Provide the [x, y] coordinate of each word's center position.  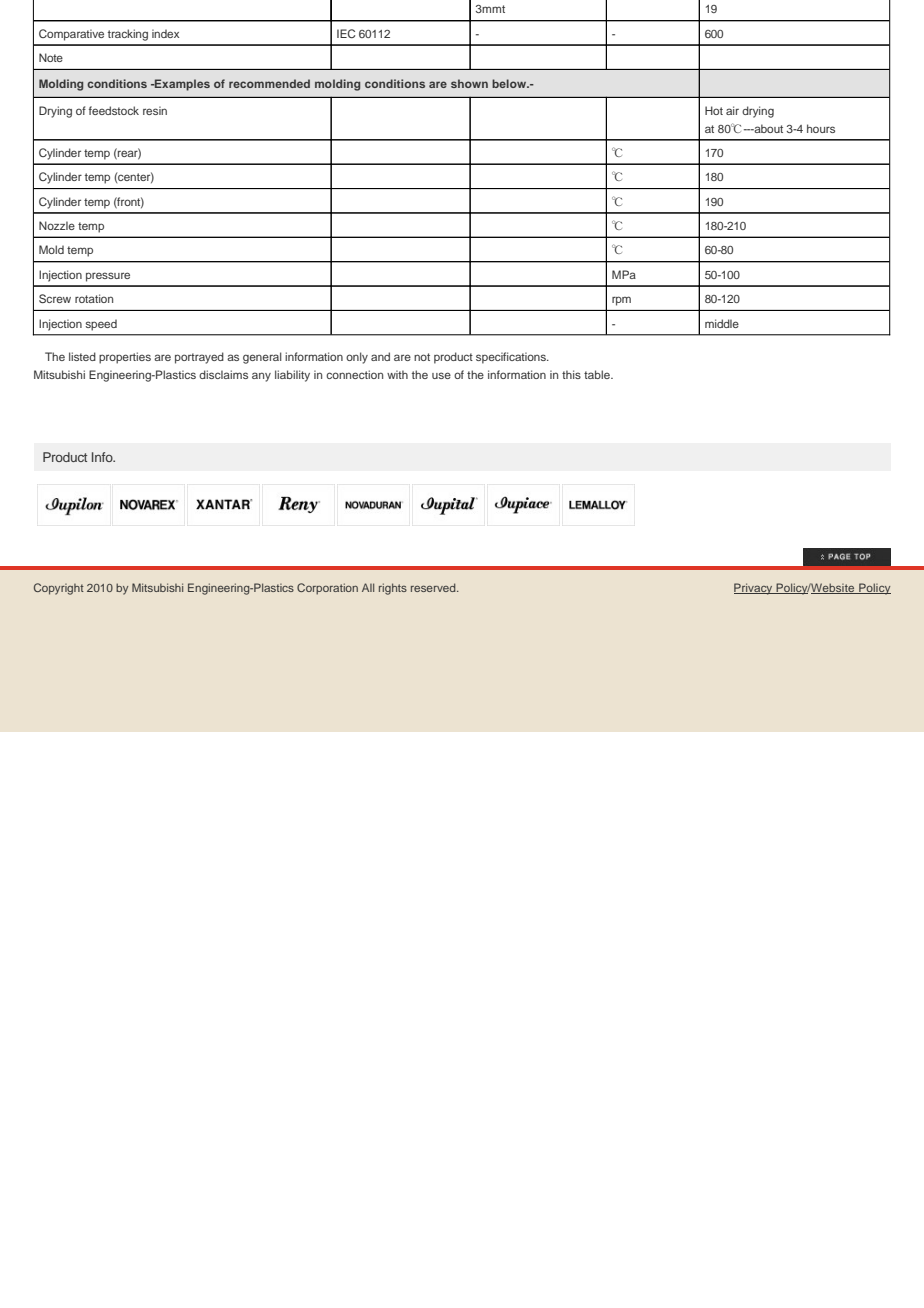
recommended [269, 83]
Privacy [754, 589]
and [380, 356]
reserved [434, 587]
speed [101, 325]
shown [469, 83]
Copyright [59, 589]
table [598, 374]
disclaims [223, 374]
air [732, 110]
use [441, 375]
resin [155, 110]
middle [722, 323]
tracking [128, 35]
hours [821, 128]
